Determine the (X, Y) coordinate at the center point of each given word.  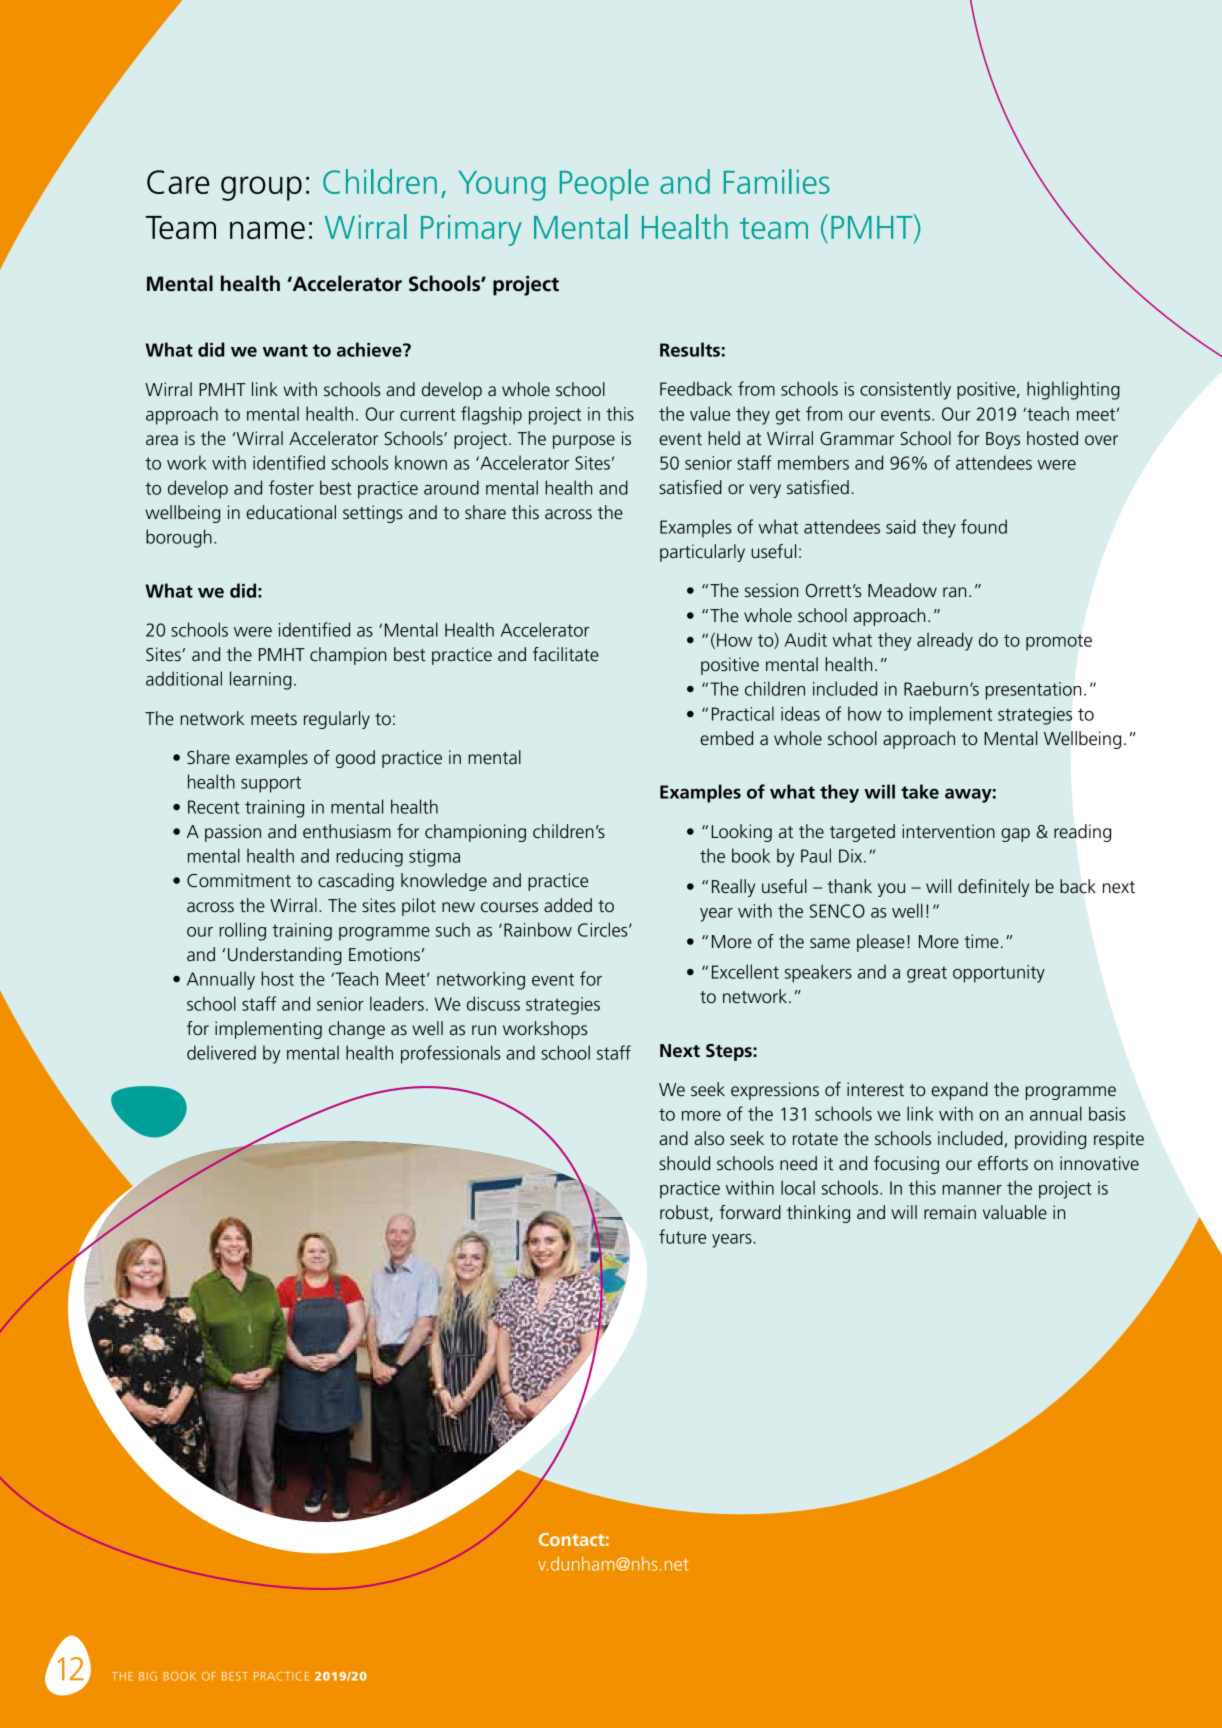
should (684, 1163)
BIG (148, 1676)
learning (261, 680)
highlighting (1073, 390)
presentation (1033, 691)
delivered (221, 1052)
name (267, 230)
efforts (1003, 1163)
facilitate (566, 654)
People (604, 185)
